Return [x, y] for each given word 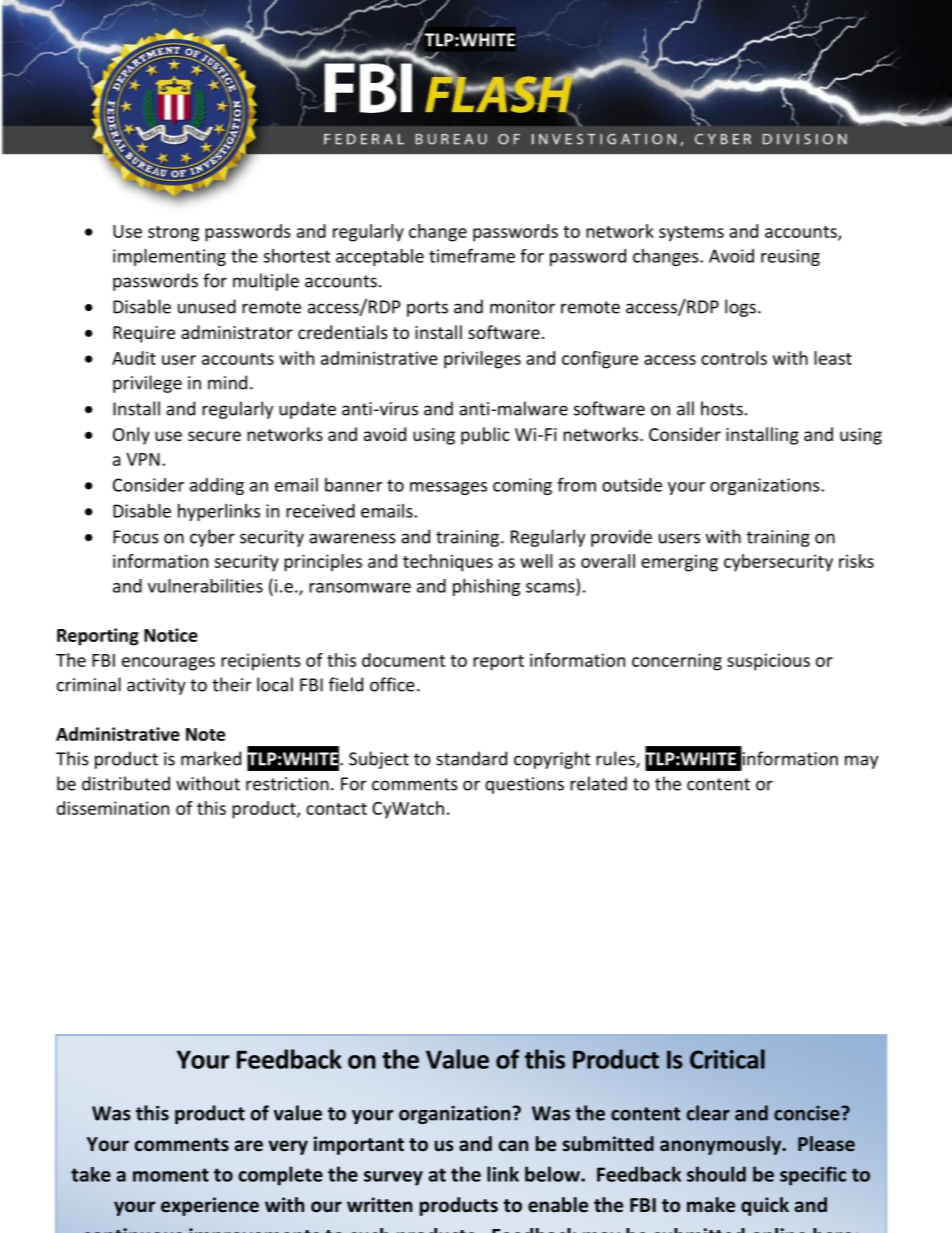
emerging [679, 563]
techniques [448, 563]
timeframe [472, 255]
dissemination [113, 808]
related [598, 783]
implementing [169, 257]
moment [171, 1175]
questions [524, 785]
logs [740, 308]
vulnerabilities [205, 585]
